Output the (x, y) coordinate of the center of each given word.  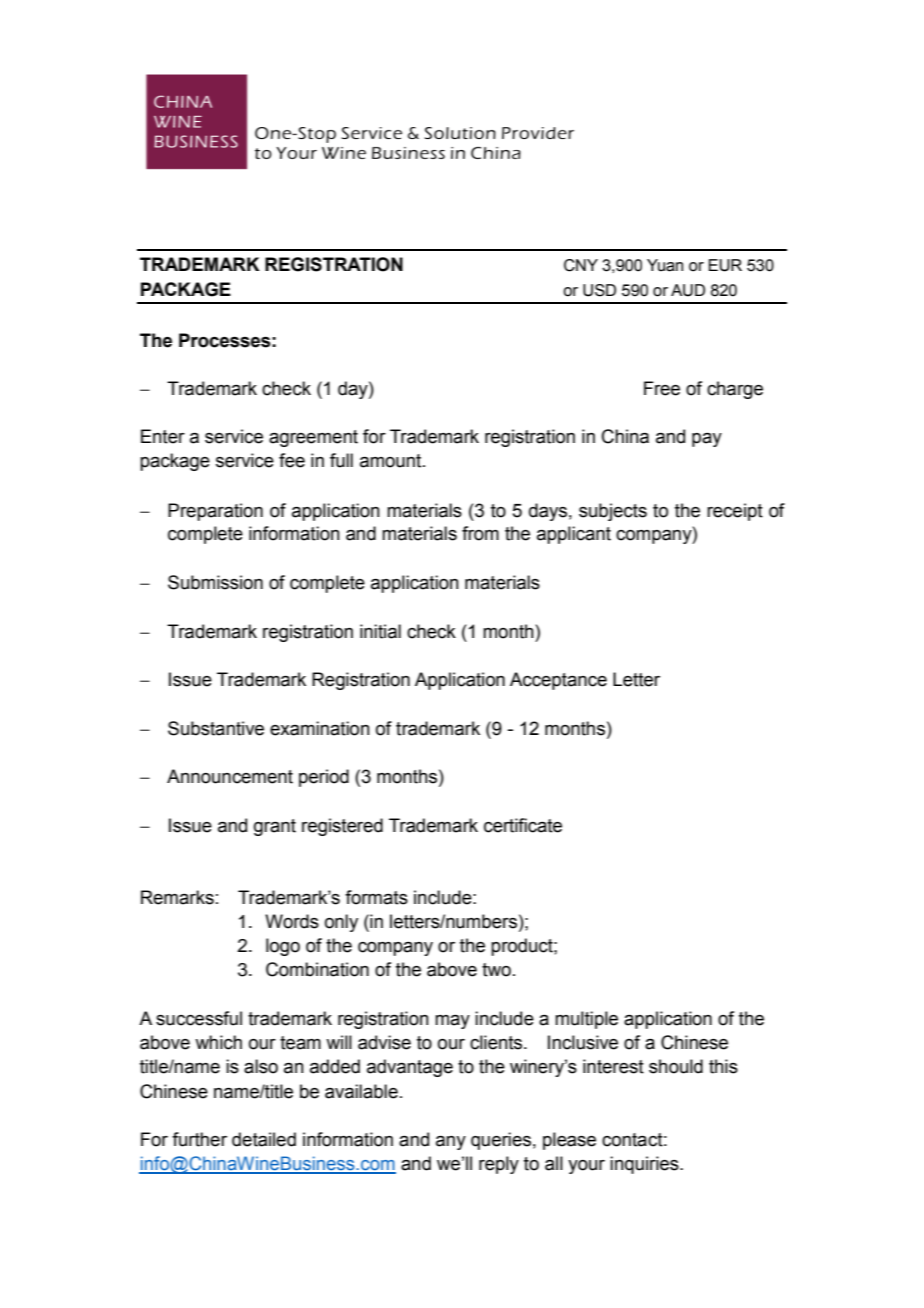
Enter (163, 436)
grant (275, 827)
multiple (586, 1020)
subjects (613, 512)
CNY (581, 265)
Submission (215, 582)
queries (501, 1141)
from (480, 533)
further (199, 1139)
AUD (688, 290)
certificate (523, 825)
